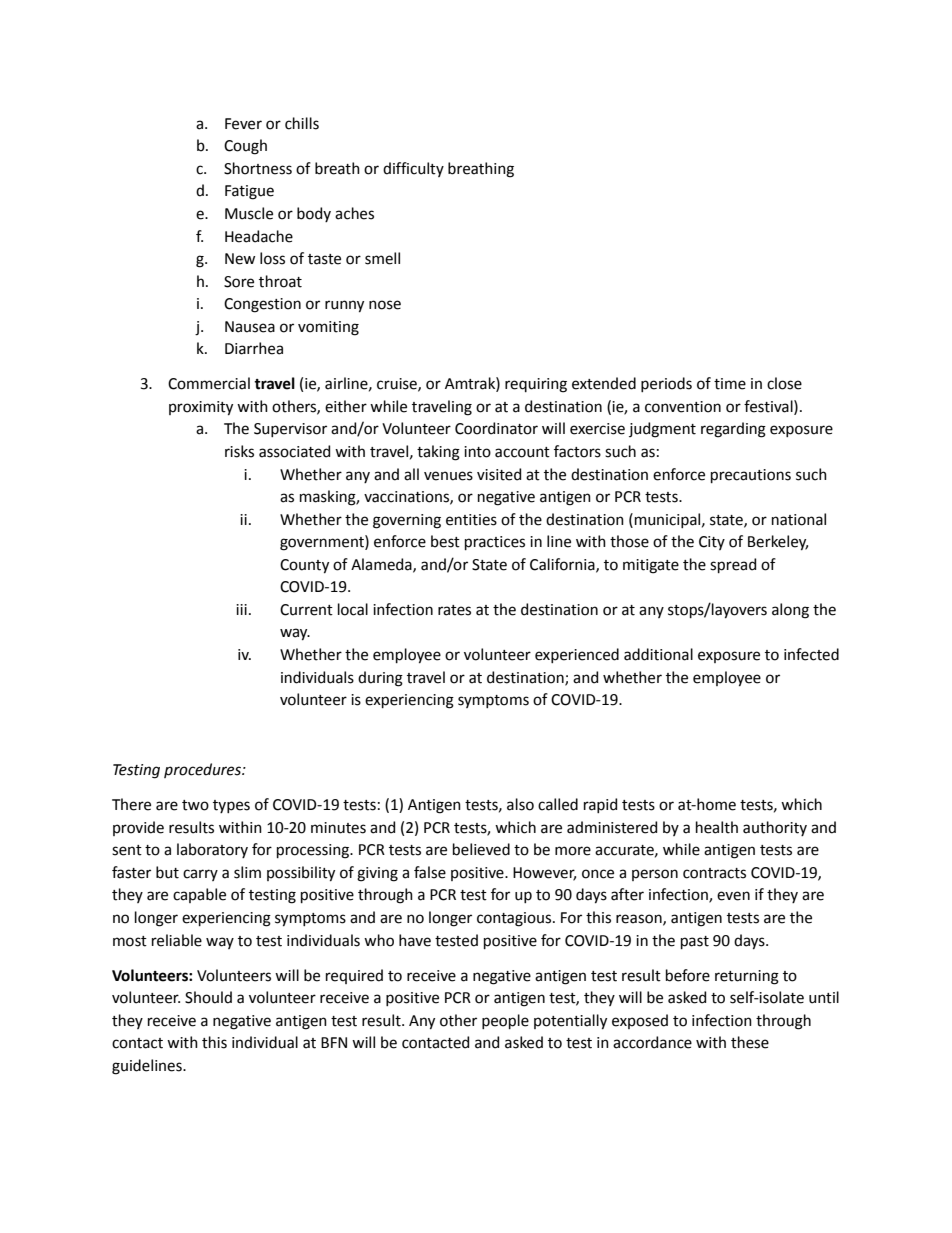  Describe the element at coordinates (245, 147) in the screenshot. I see `Cough` at that location.
